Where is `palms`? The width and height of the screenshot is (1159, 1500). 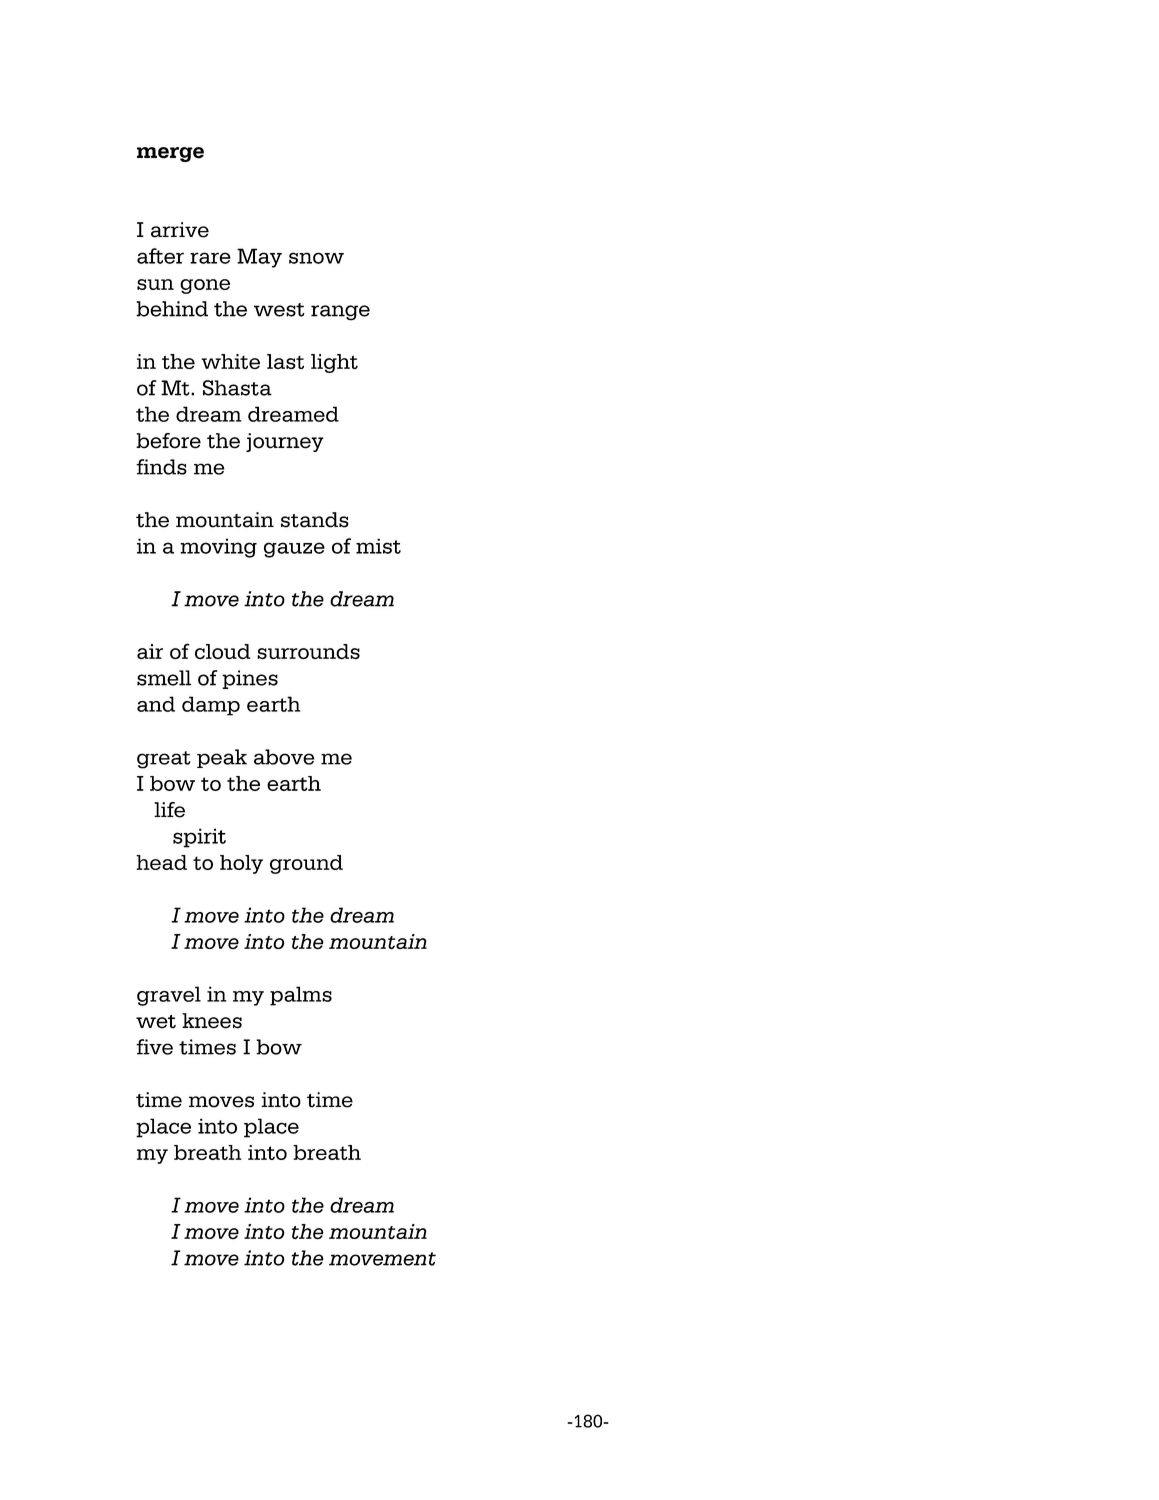 palms is located at coordinates (301, 996).
